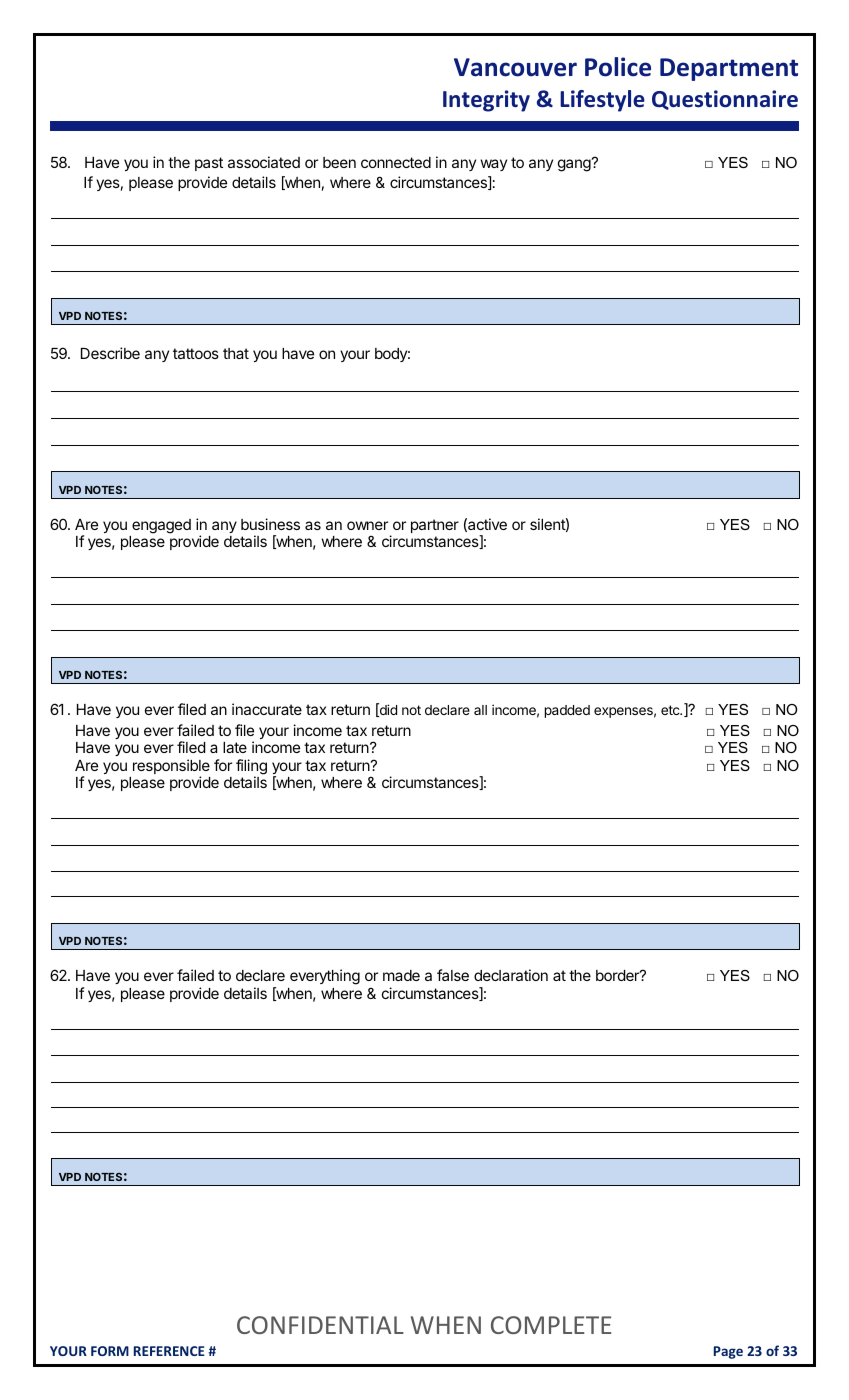  What do you see at coordinates (480, 710) in the document?
I see `all` at bounding box center [480, 710].
